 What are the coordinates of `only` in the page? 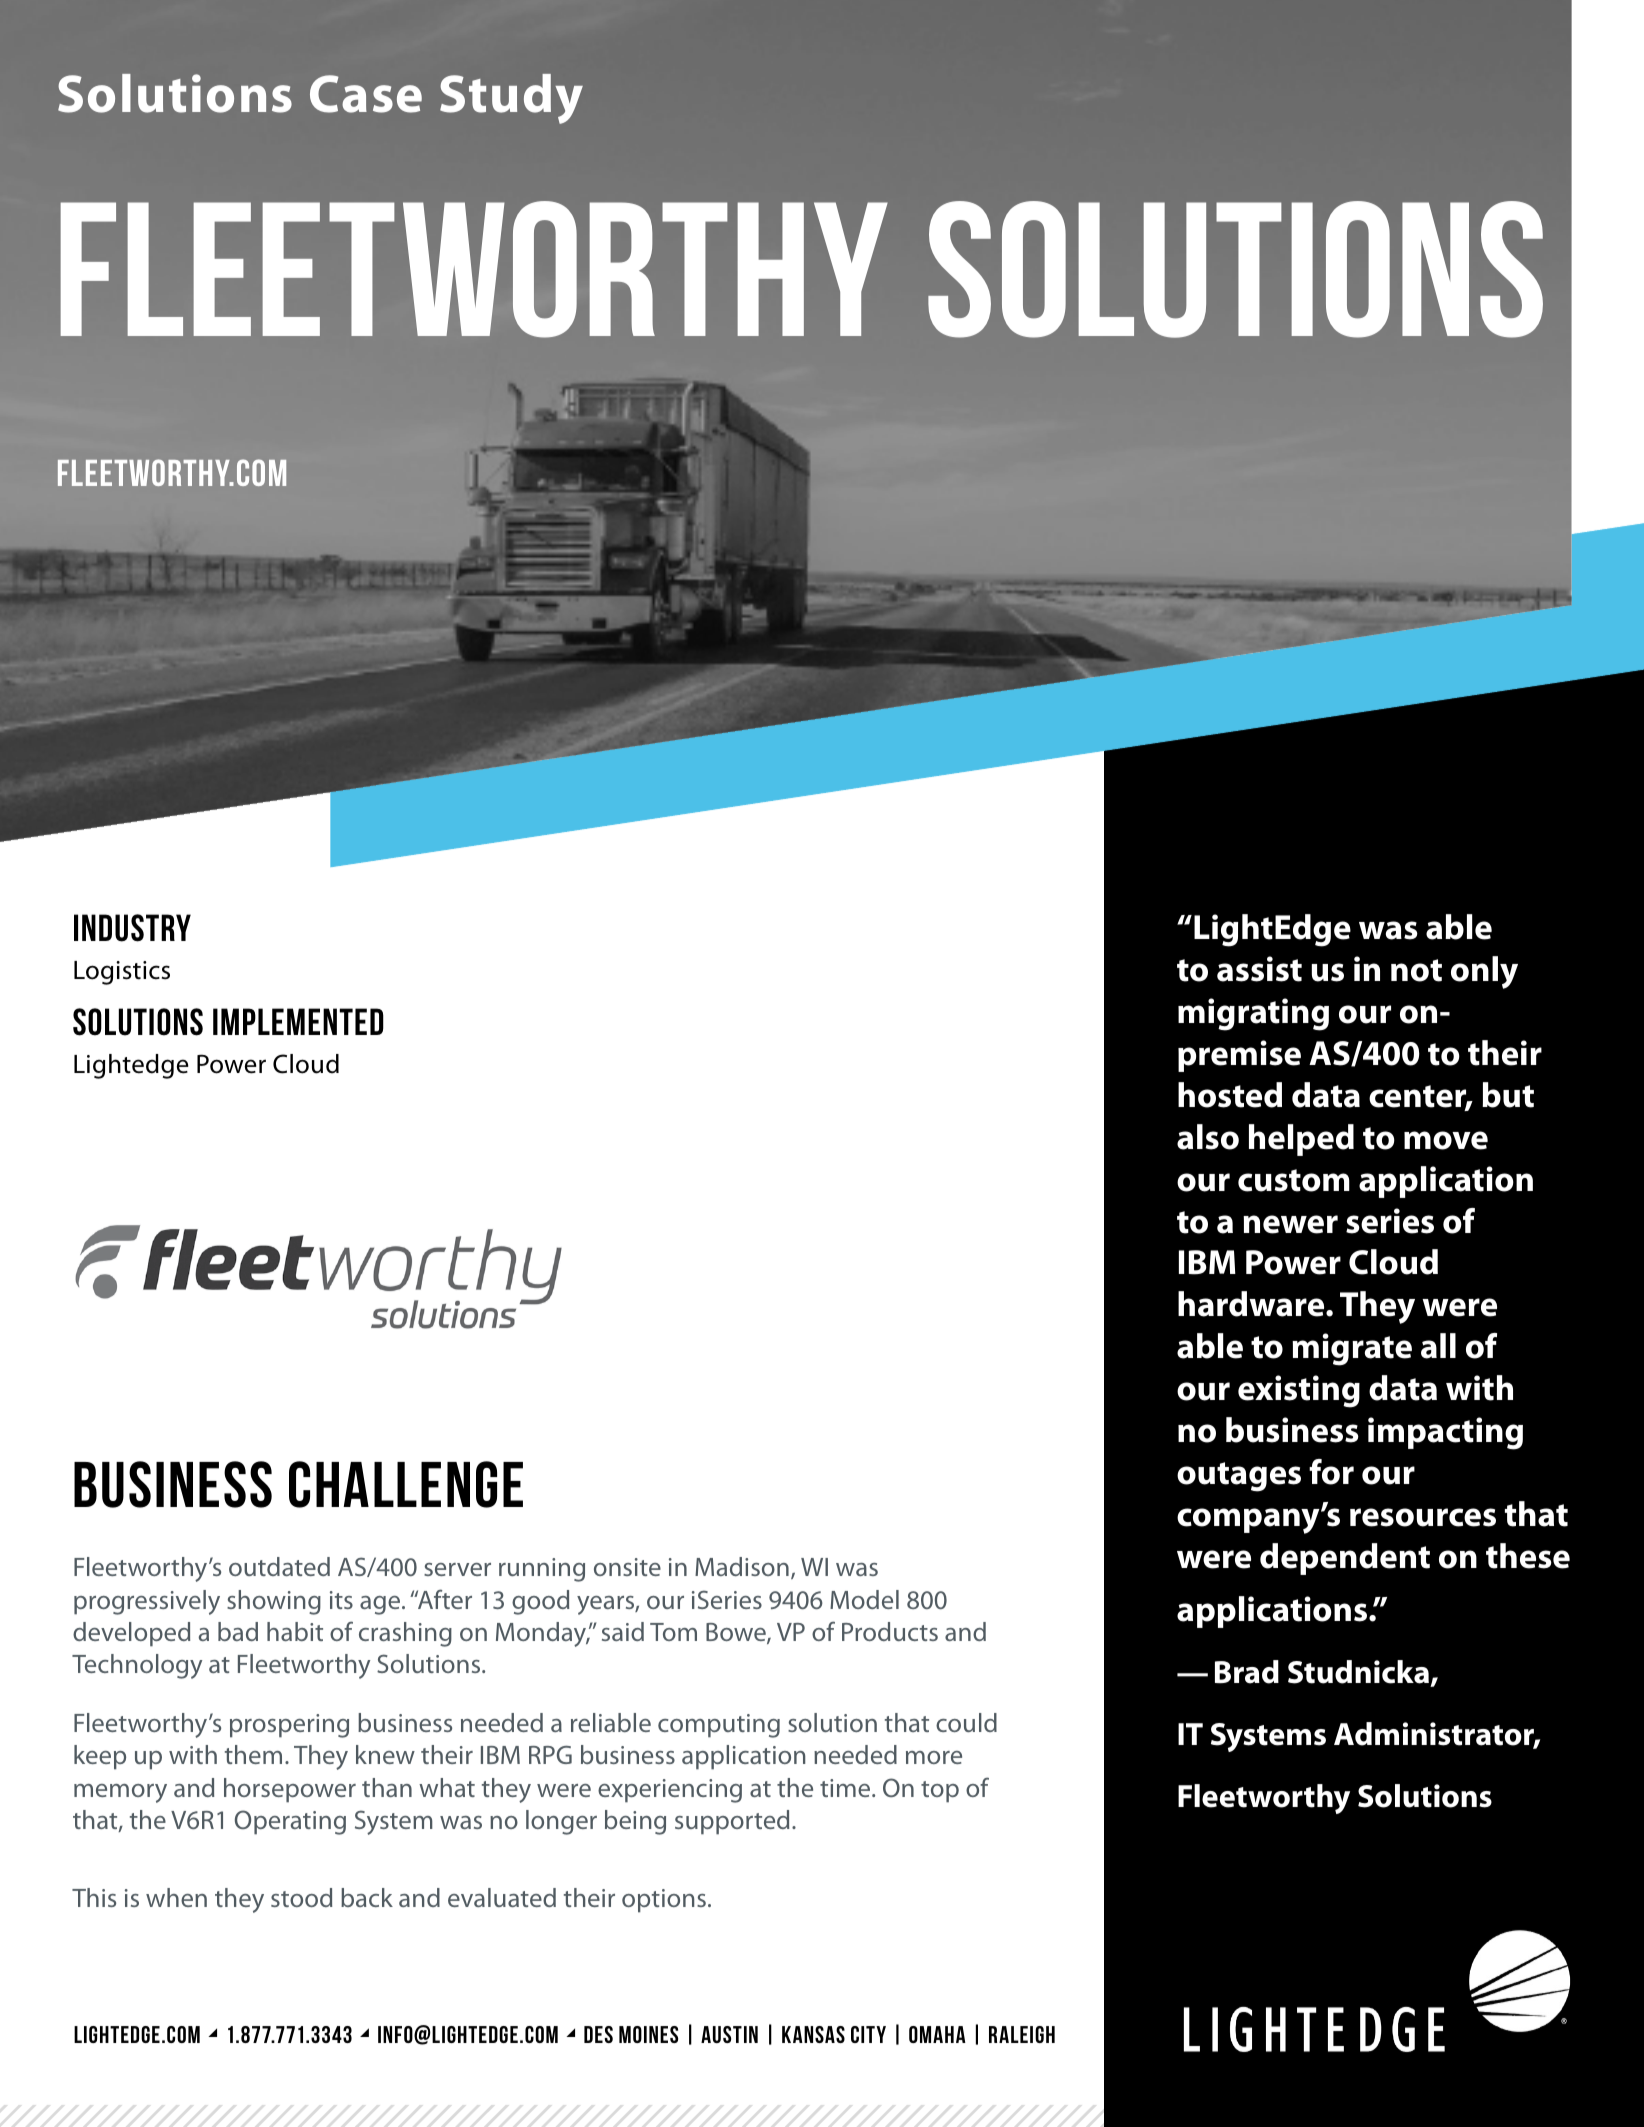 It's located at (1484, 972).
